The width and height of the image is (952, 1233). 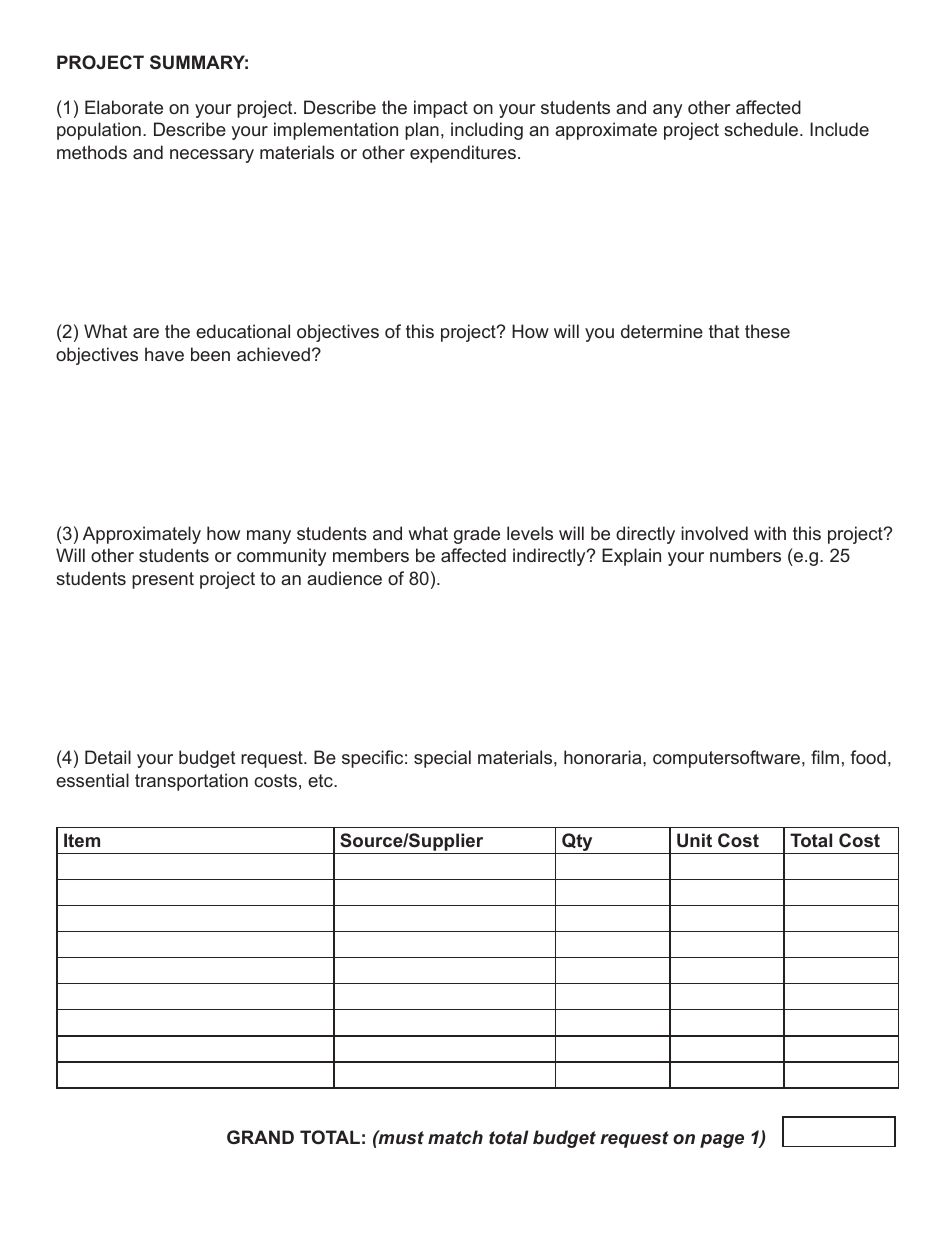 I want to click on schedule, so click(x=762, y=129).
